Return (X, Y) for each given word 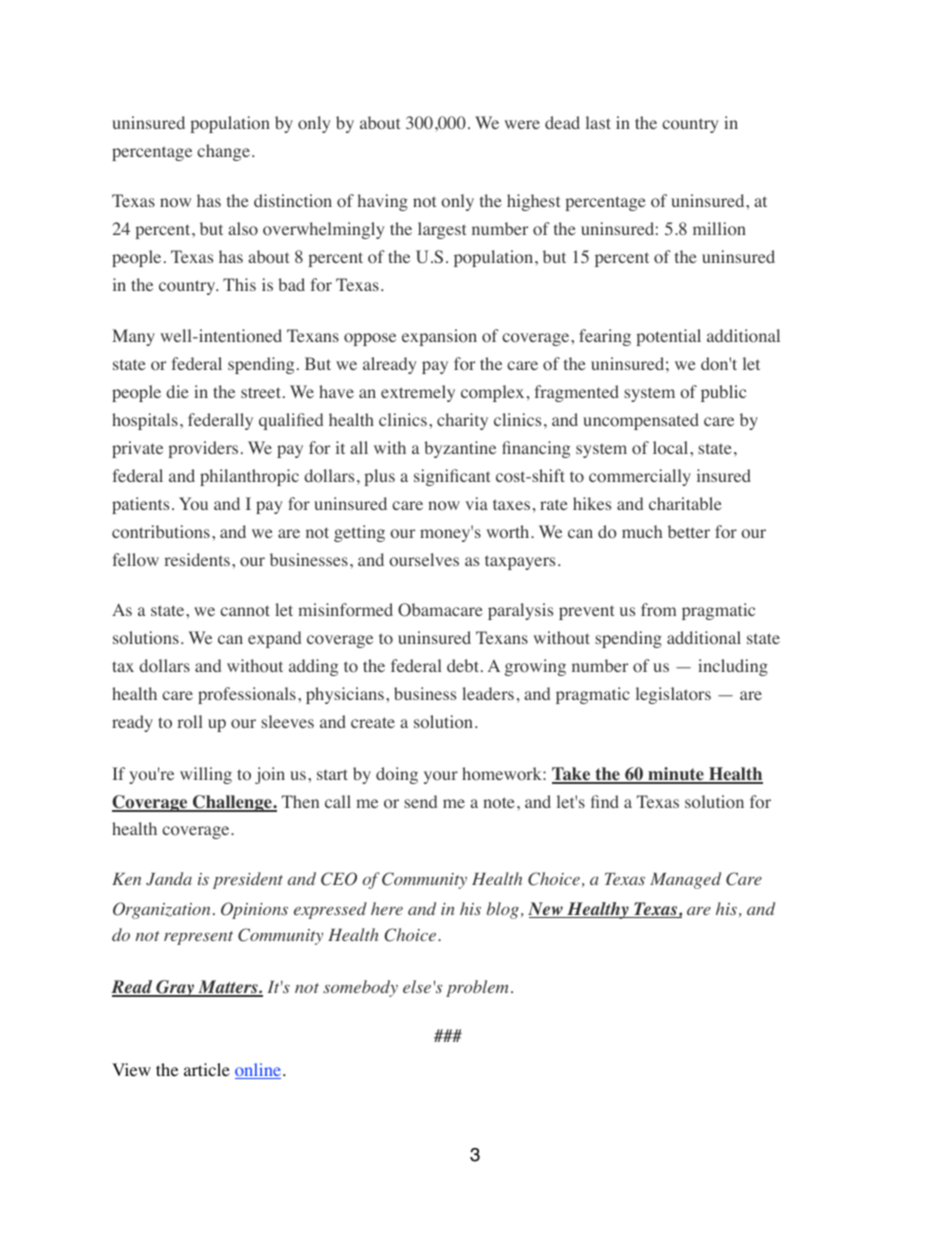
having (383, 202)
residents (197, 559)
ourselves (424, 560)
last (598, 122)
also (243, 229)
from (658, 610)
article (207, 1069)
